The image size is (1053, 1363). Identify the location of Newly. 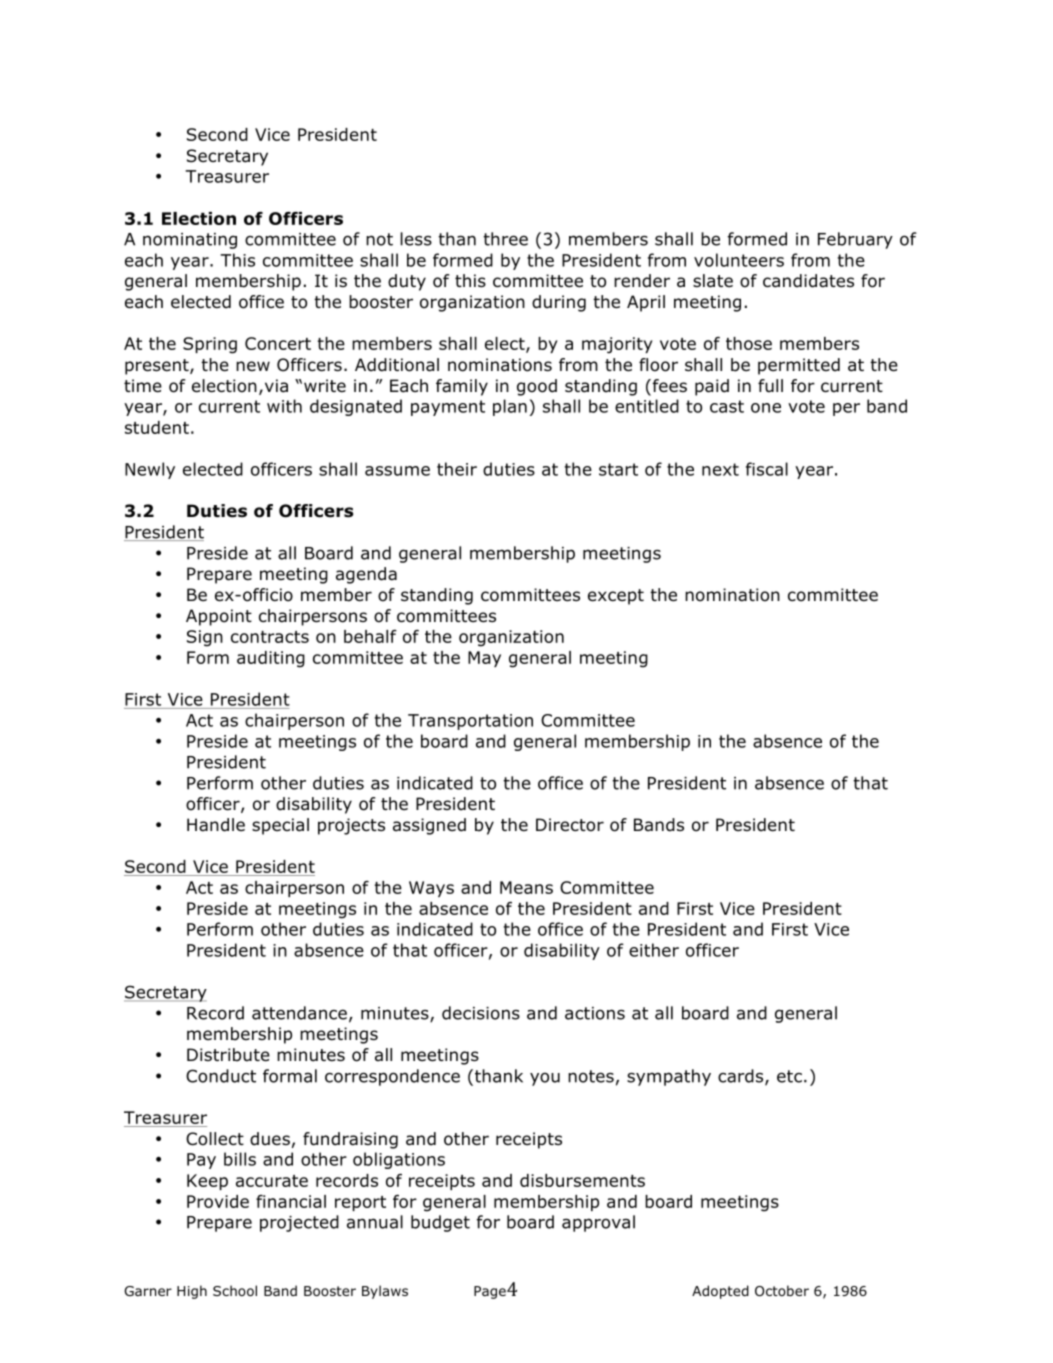
(150, 470).
